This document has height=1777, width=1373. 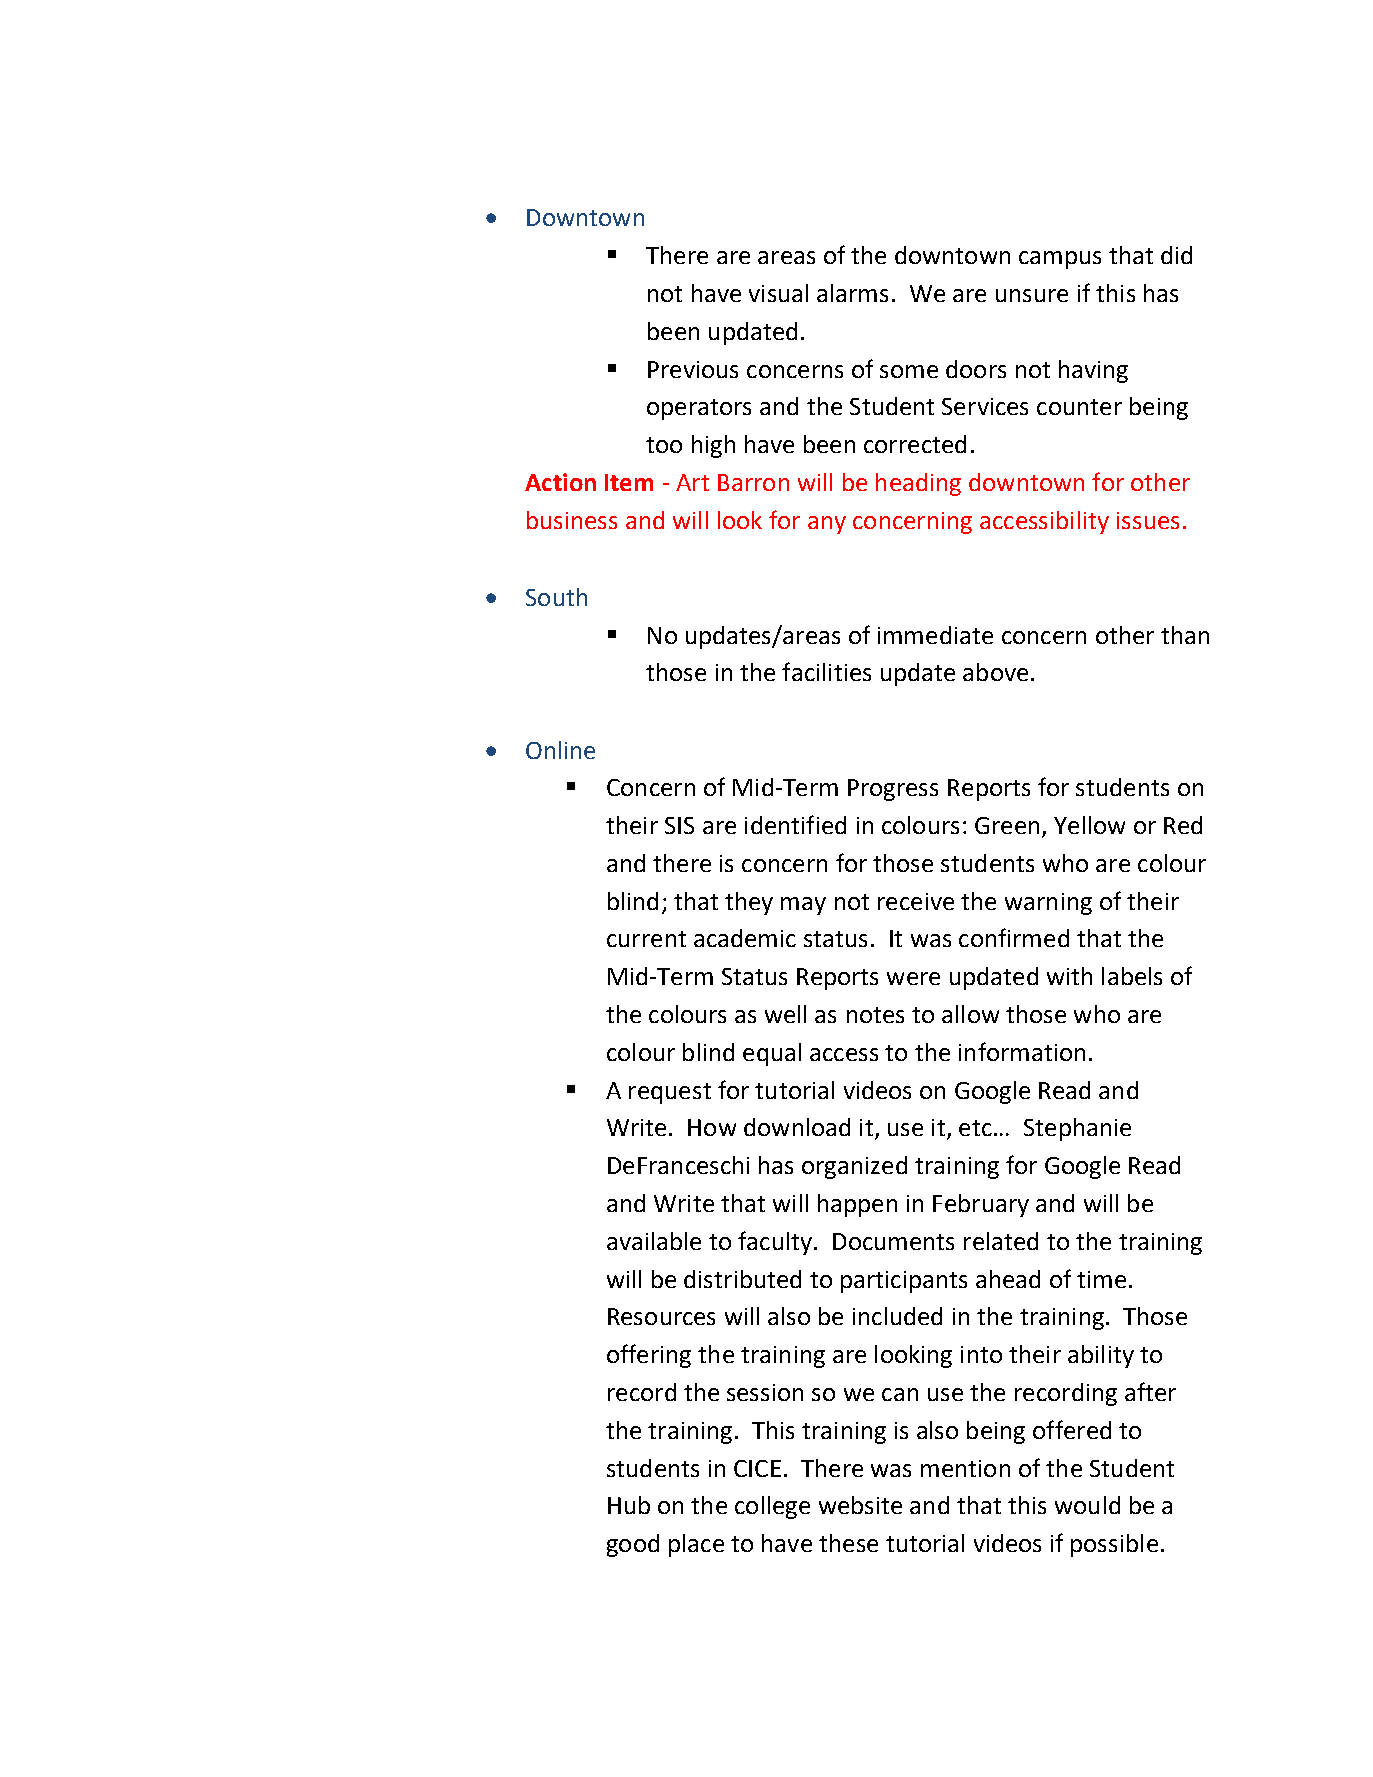 I want to click on campus, so click(x=1060, y=260).
